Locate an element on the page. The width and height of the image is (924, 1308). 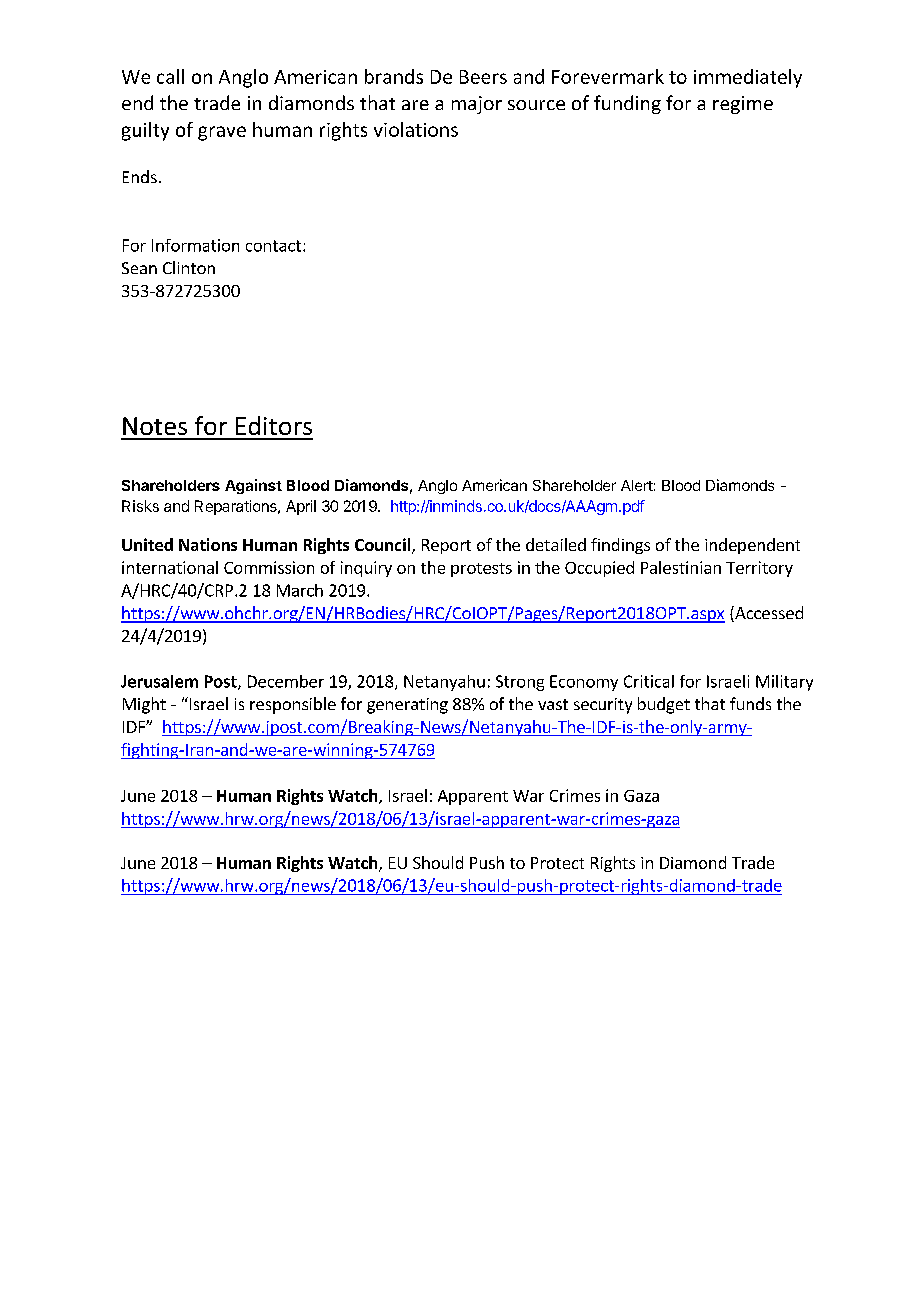
call is located at coordinates (170, 76).
